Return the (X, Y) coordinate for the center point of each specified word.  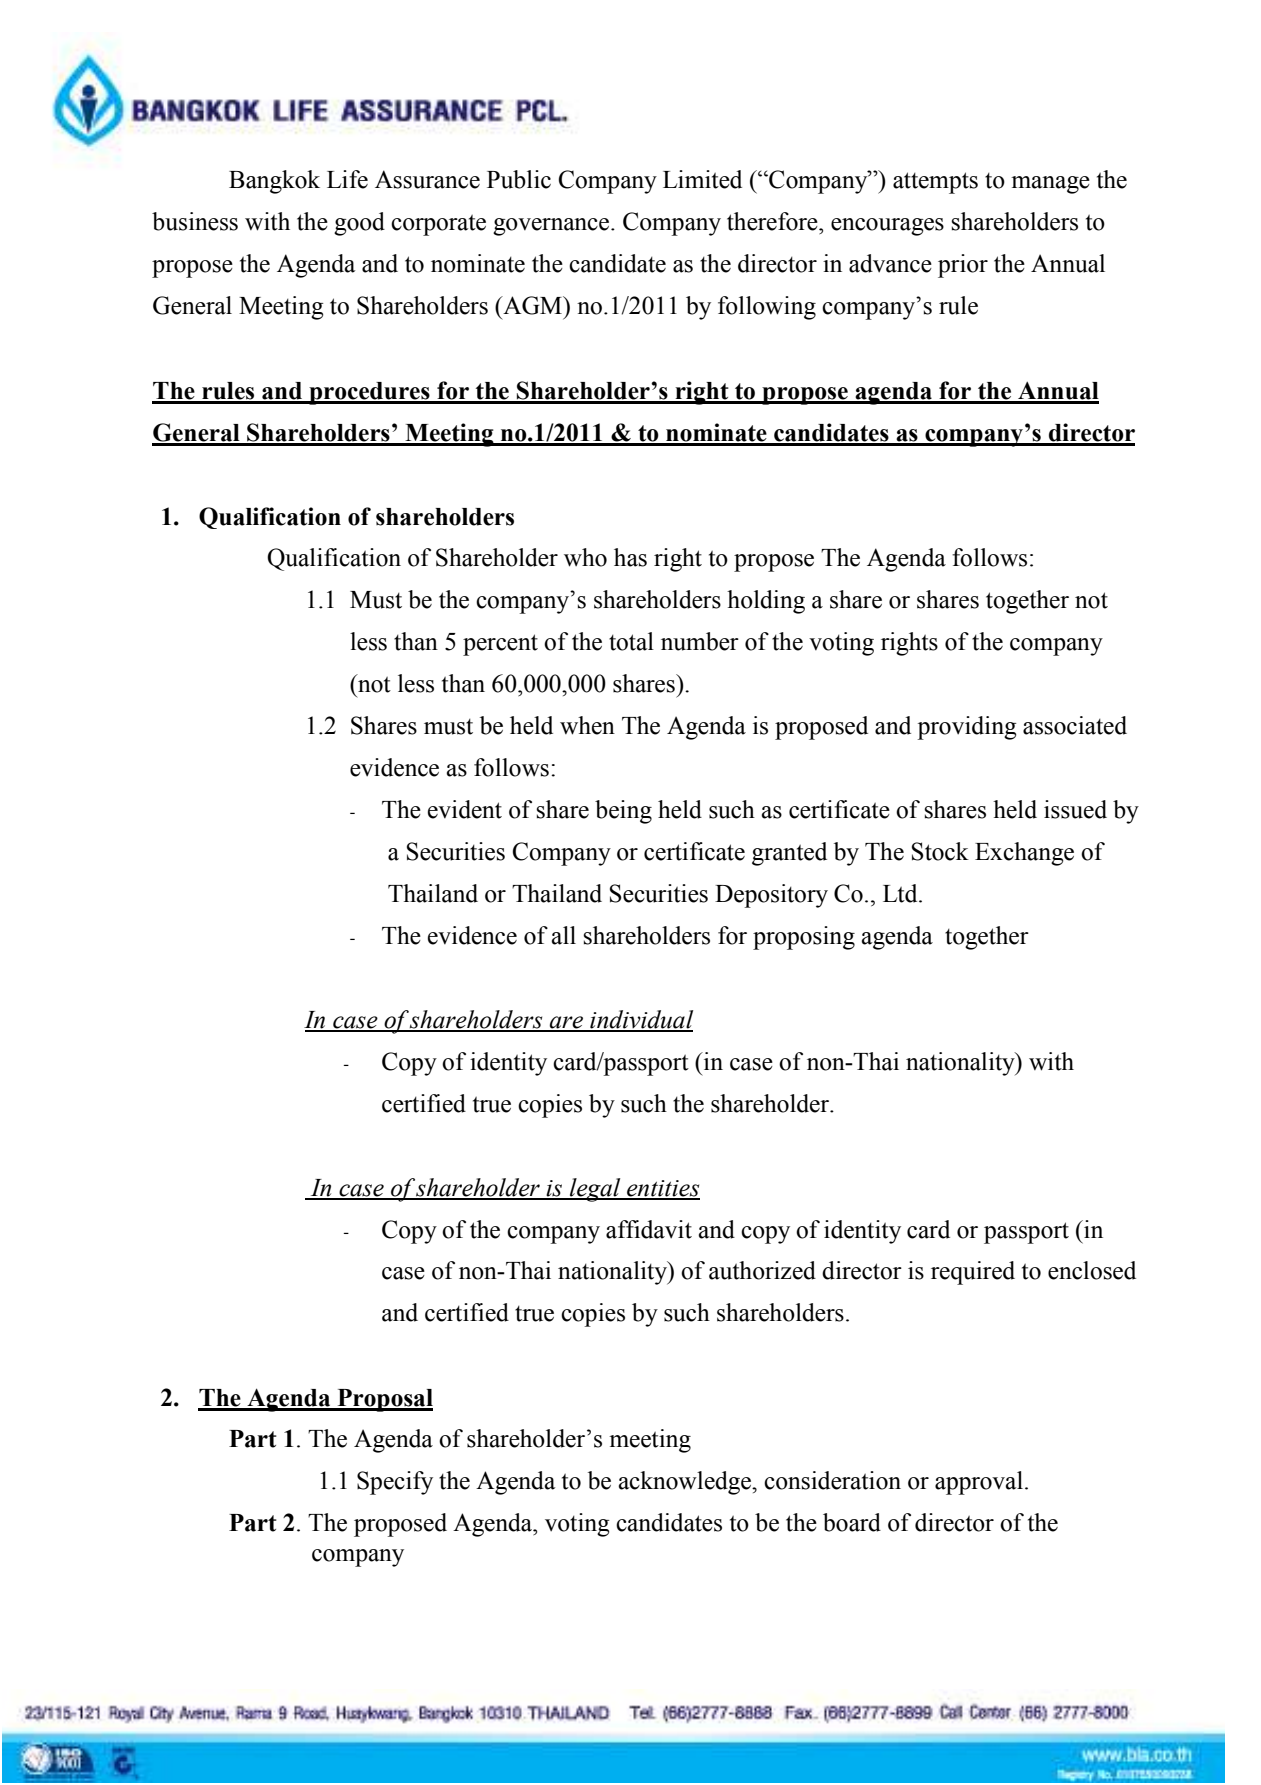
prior (963, 266)
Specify (395, 1483)
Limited (702, 179)
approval (980, 1483)
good (359, 224)
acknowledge (685, 1483)
